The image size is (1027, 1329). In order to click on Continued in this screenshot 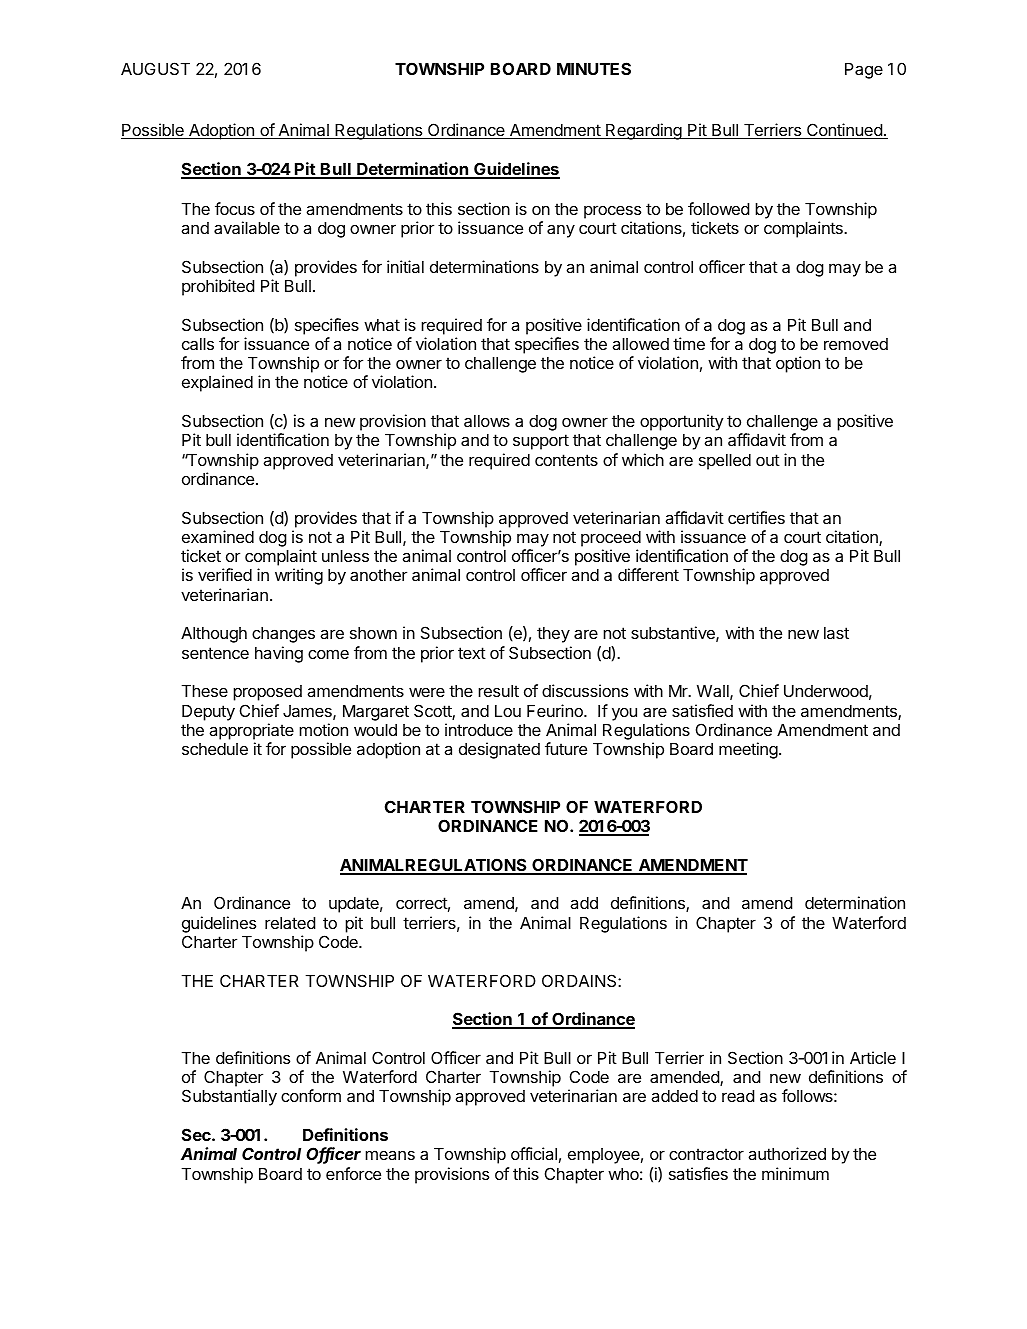, I will do `click(844, 131)`.
